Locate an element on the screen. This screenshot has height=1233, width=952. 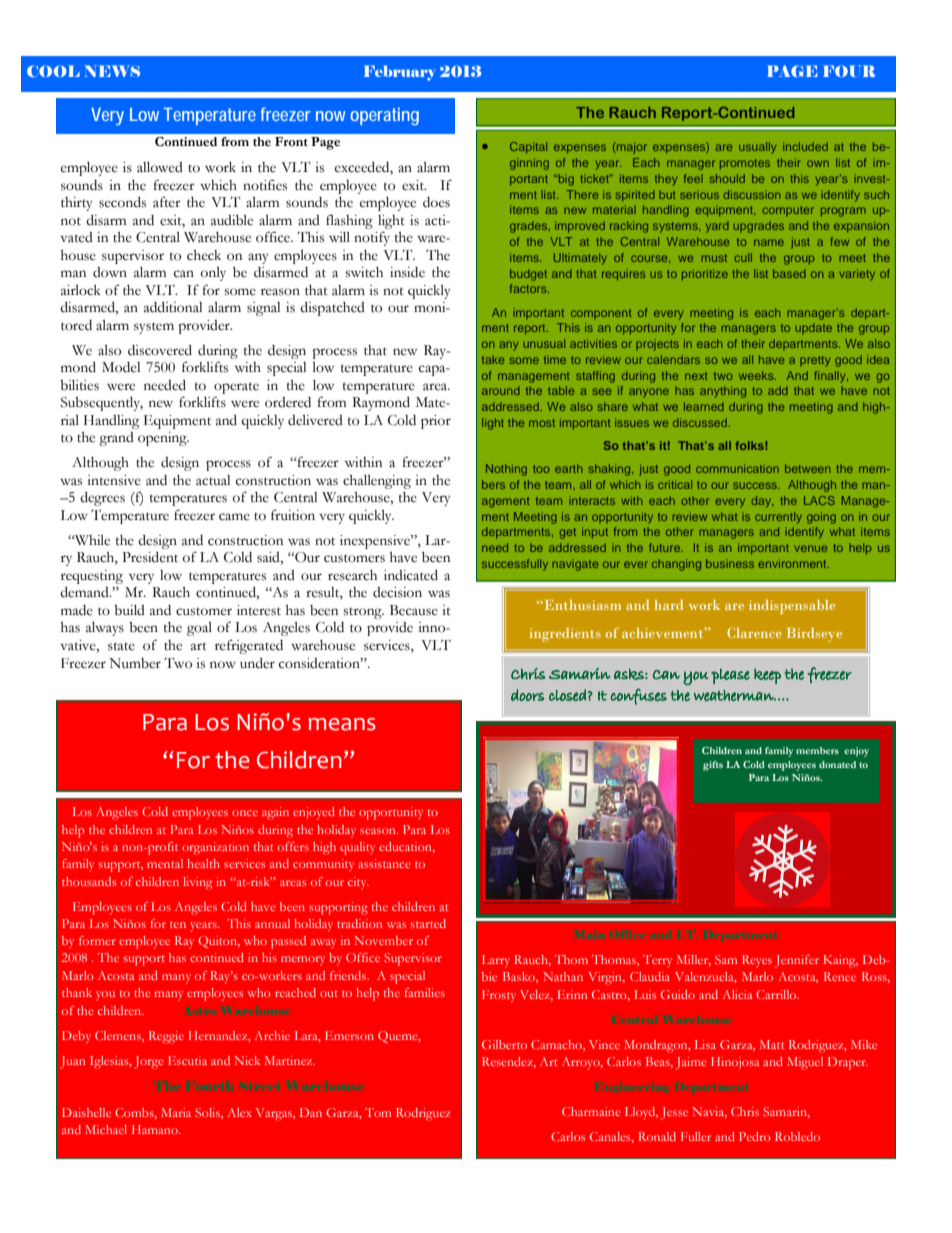
NEWS is located at coordinates (112, 71).
